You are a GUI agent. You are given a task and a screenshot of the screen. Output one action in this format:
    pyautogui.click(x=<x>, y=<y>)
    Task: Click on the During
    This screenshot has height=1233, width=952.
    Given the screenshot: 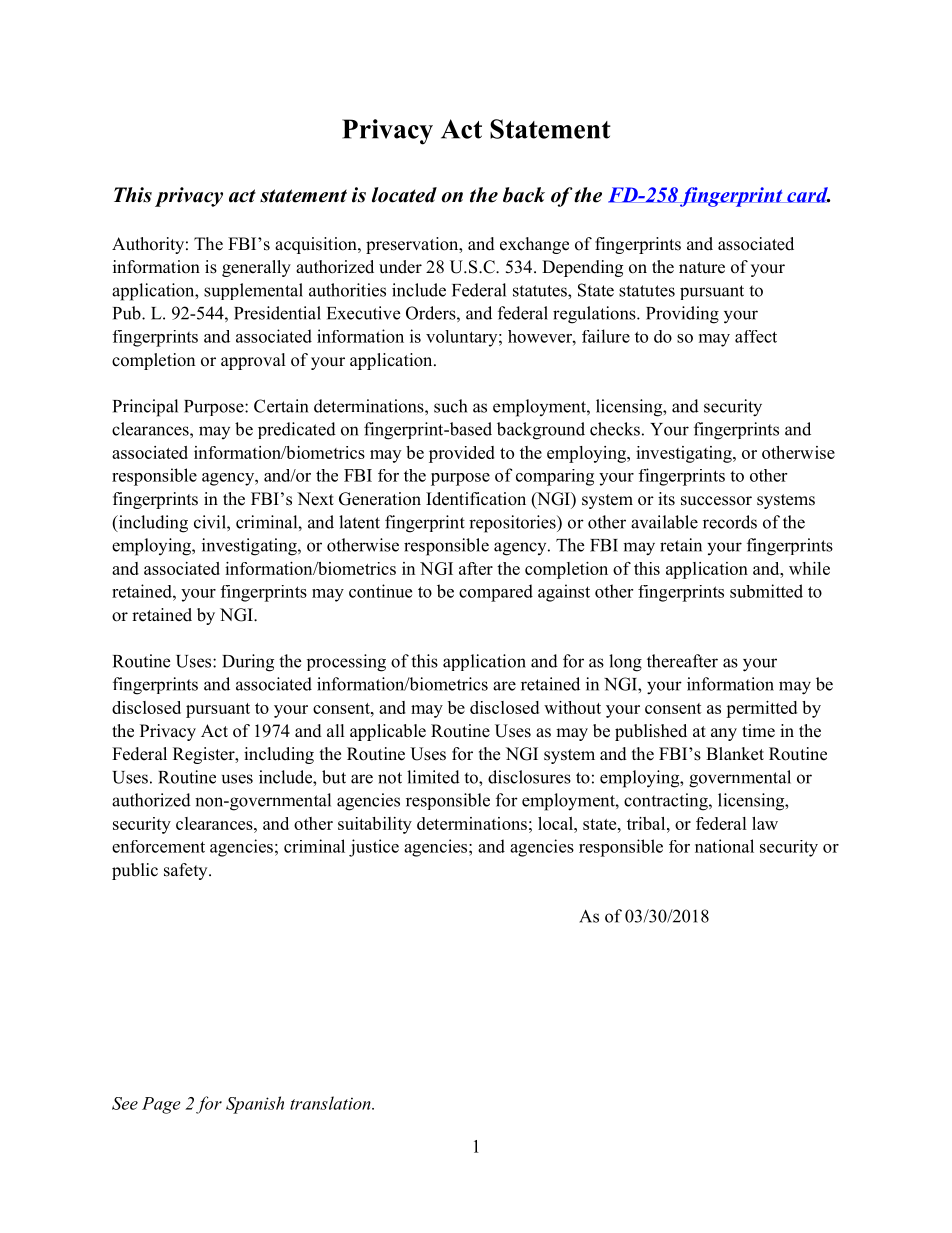 What is the action you would take?
    pyautogui.click(x=248, y=663)
